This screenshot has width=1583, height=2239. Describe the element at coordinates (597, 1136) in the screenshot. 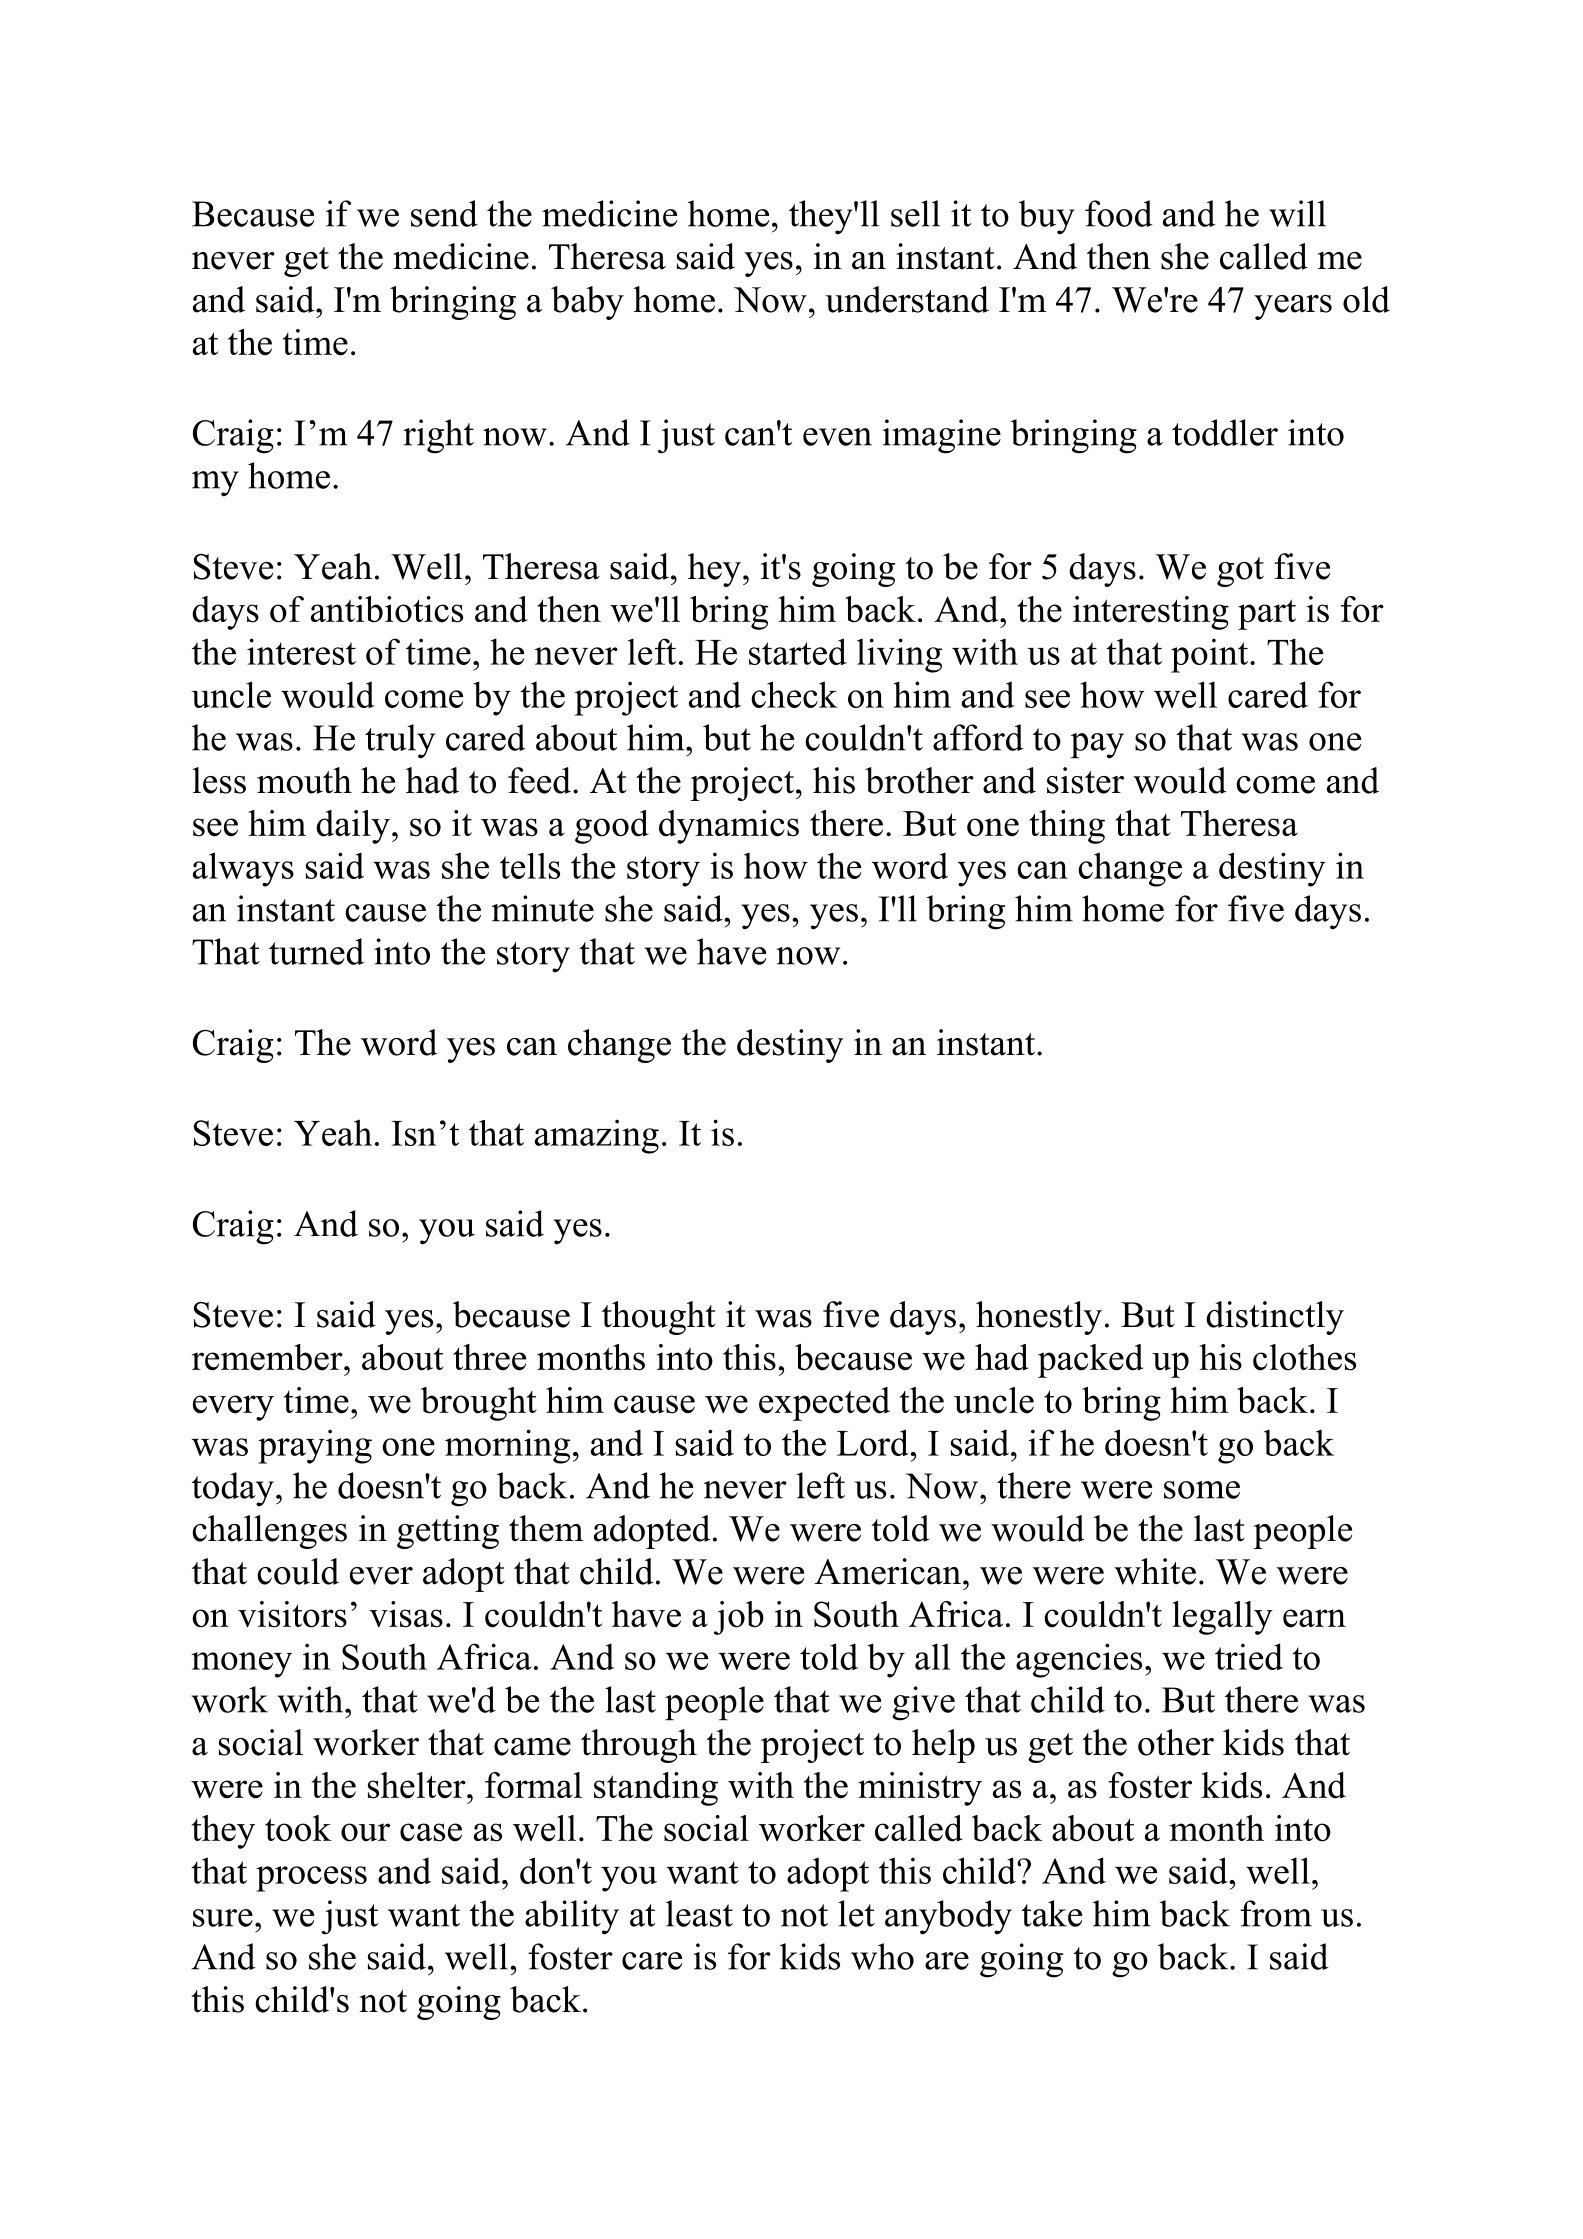

I see `amazing` at that location.
